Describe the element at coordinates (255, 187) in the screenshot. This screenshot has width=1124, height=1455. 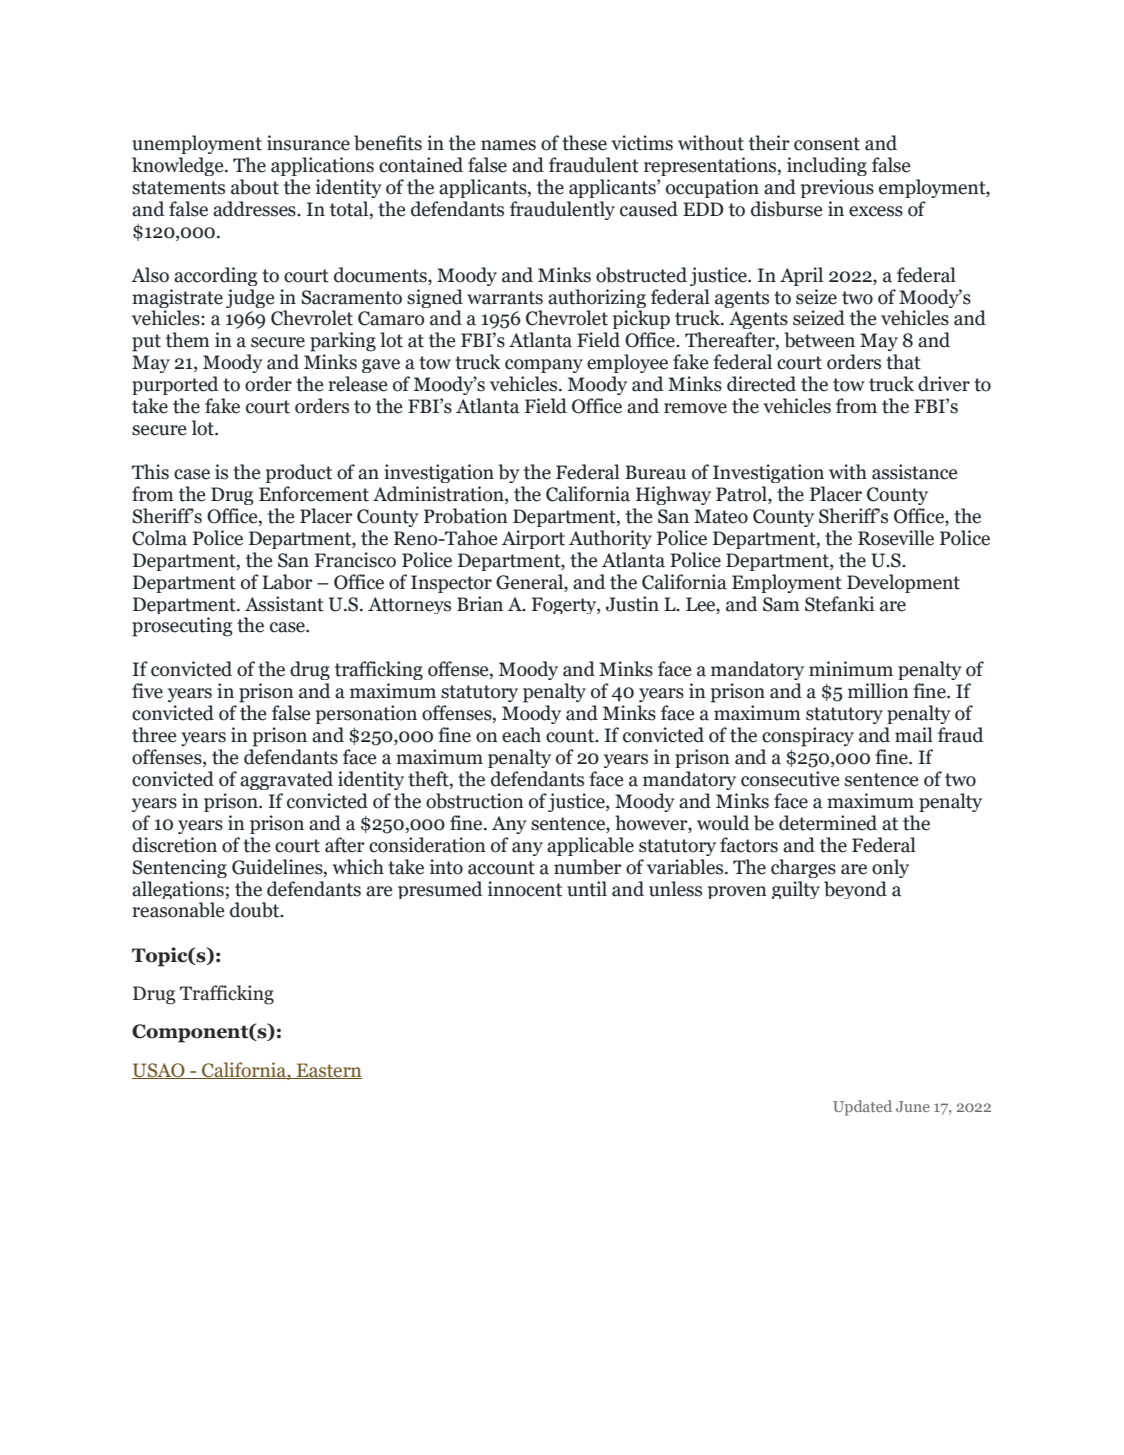
I see `about` at that location.
